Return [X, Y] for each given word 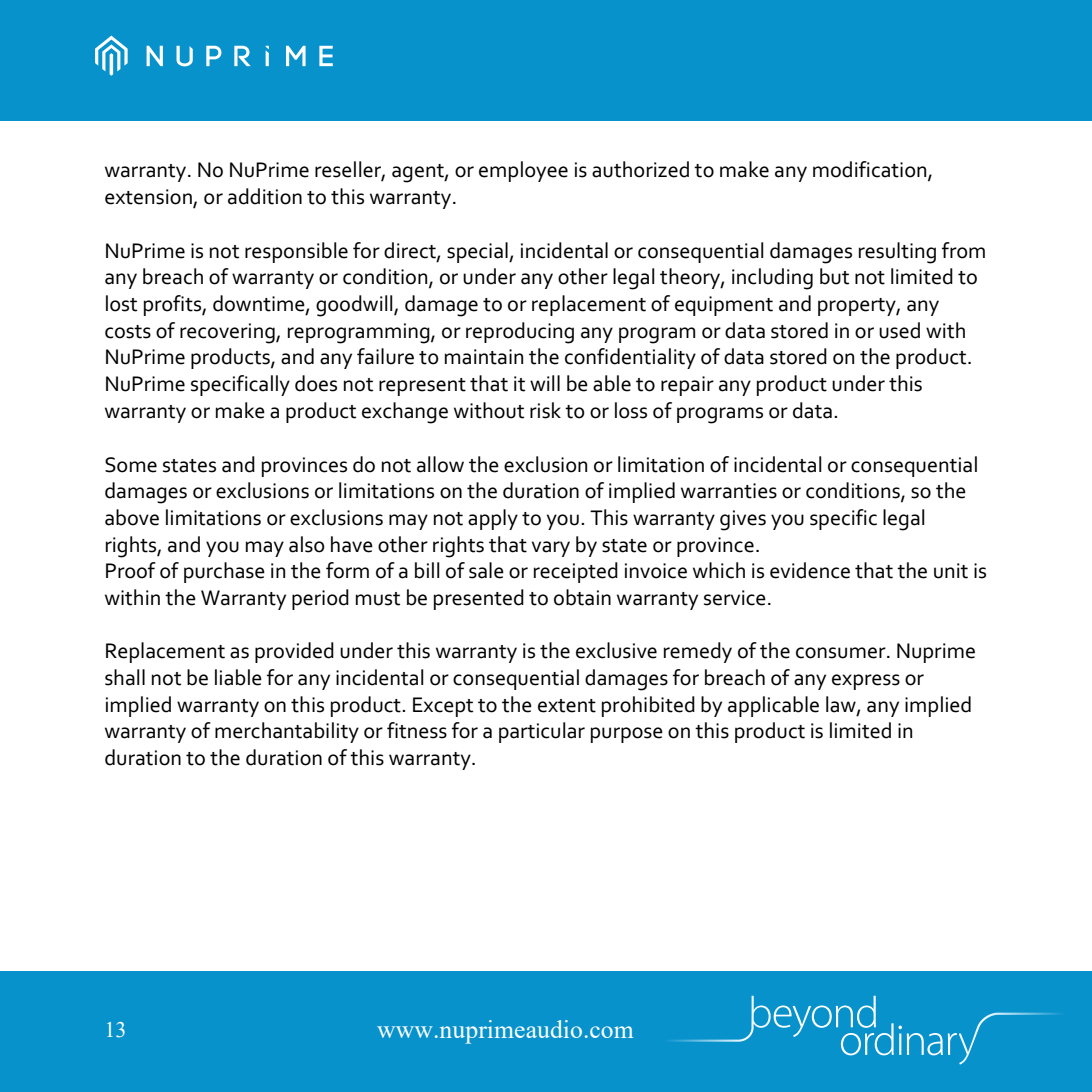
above [132, 517]
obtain [582, 597]
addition [265, 196]
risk [545, 410]
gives [743, 520]
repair [687, 386]
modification [871, 170]
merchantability [287, 732]
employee [523, 171]
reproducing [520, 333]
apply [493, 519]
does [316, 383]
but [834, 276]
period [320, 599]
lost [121, 303]
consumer [842, 653]
